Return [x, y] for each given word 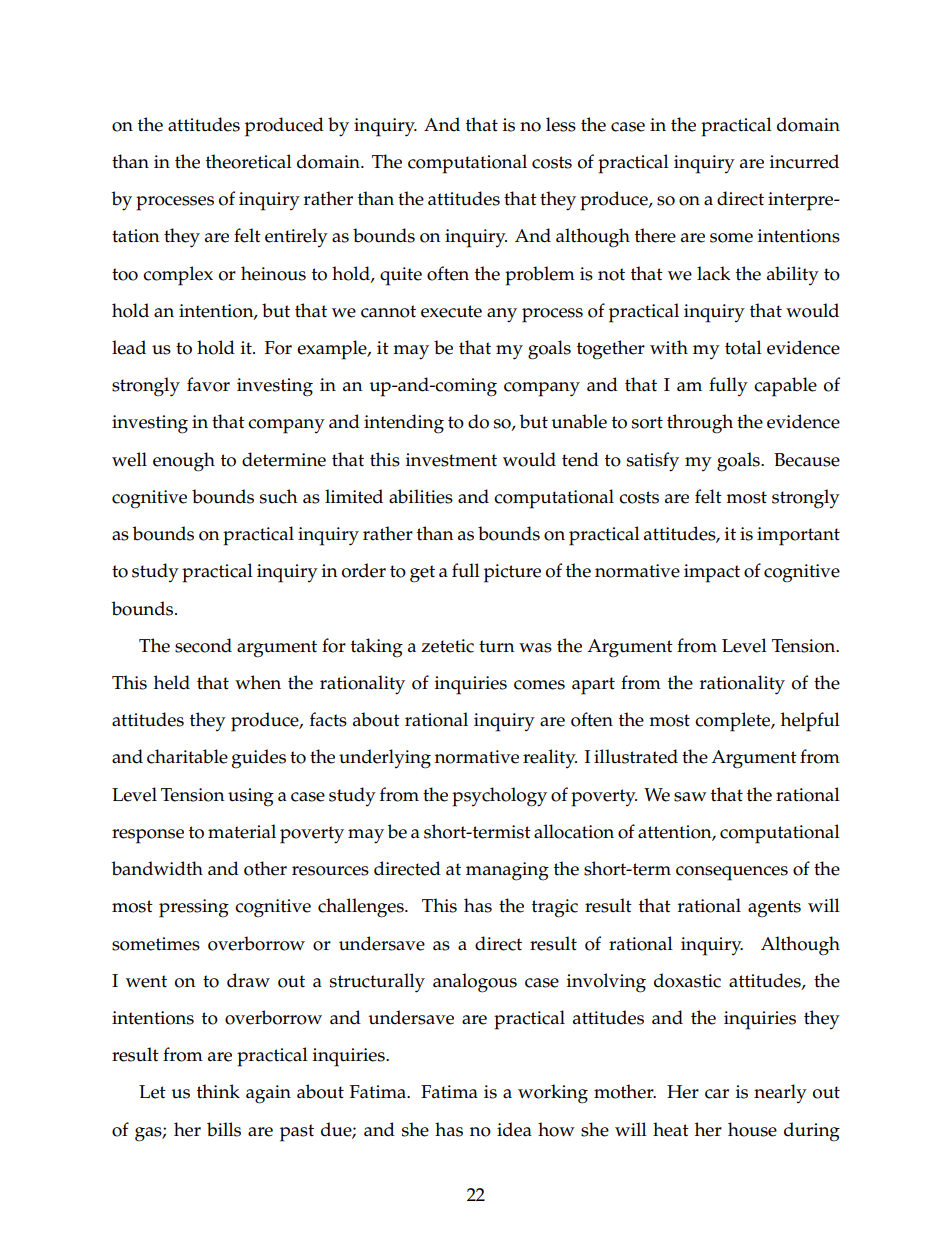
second [203, 645]
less [561, 124]
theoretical [249, 161]
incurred [804, 161]
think [218, 1091]
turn [497, 646]
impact [712, 573]
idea [514, 1129]
